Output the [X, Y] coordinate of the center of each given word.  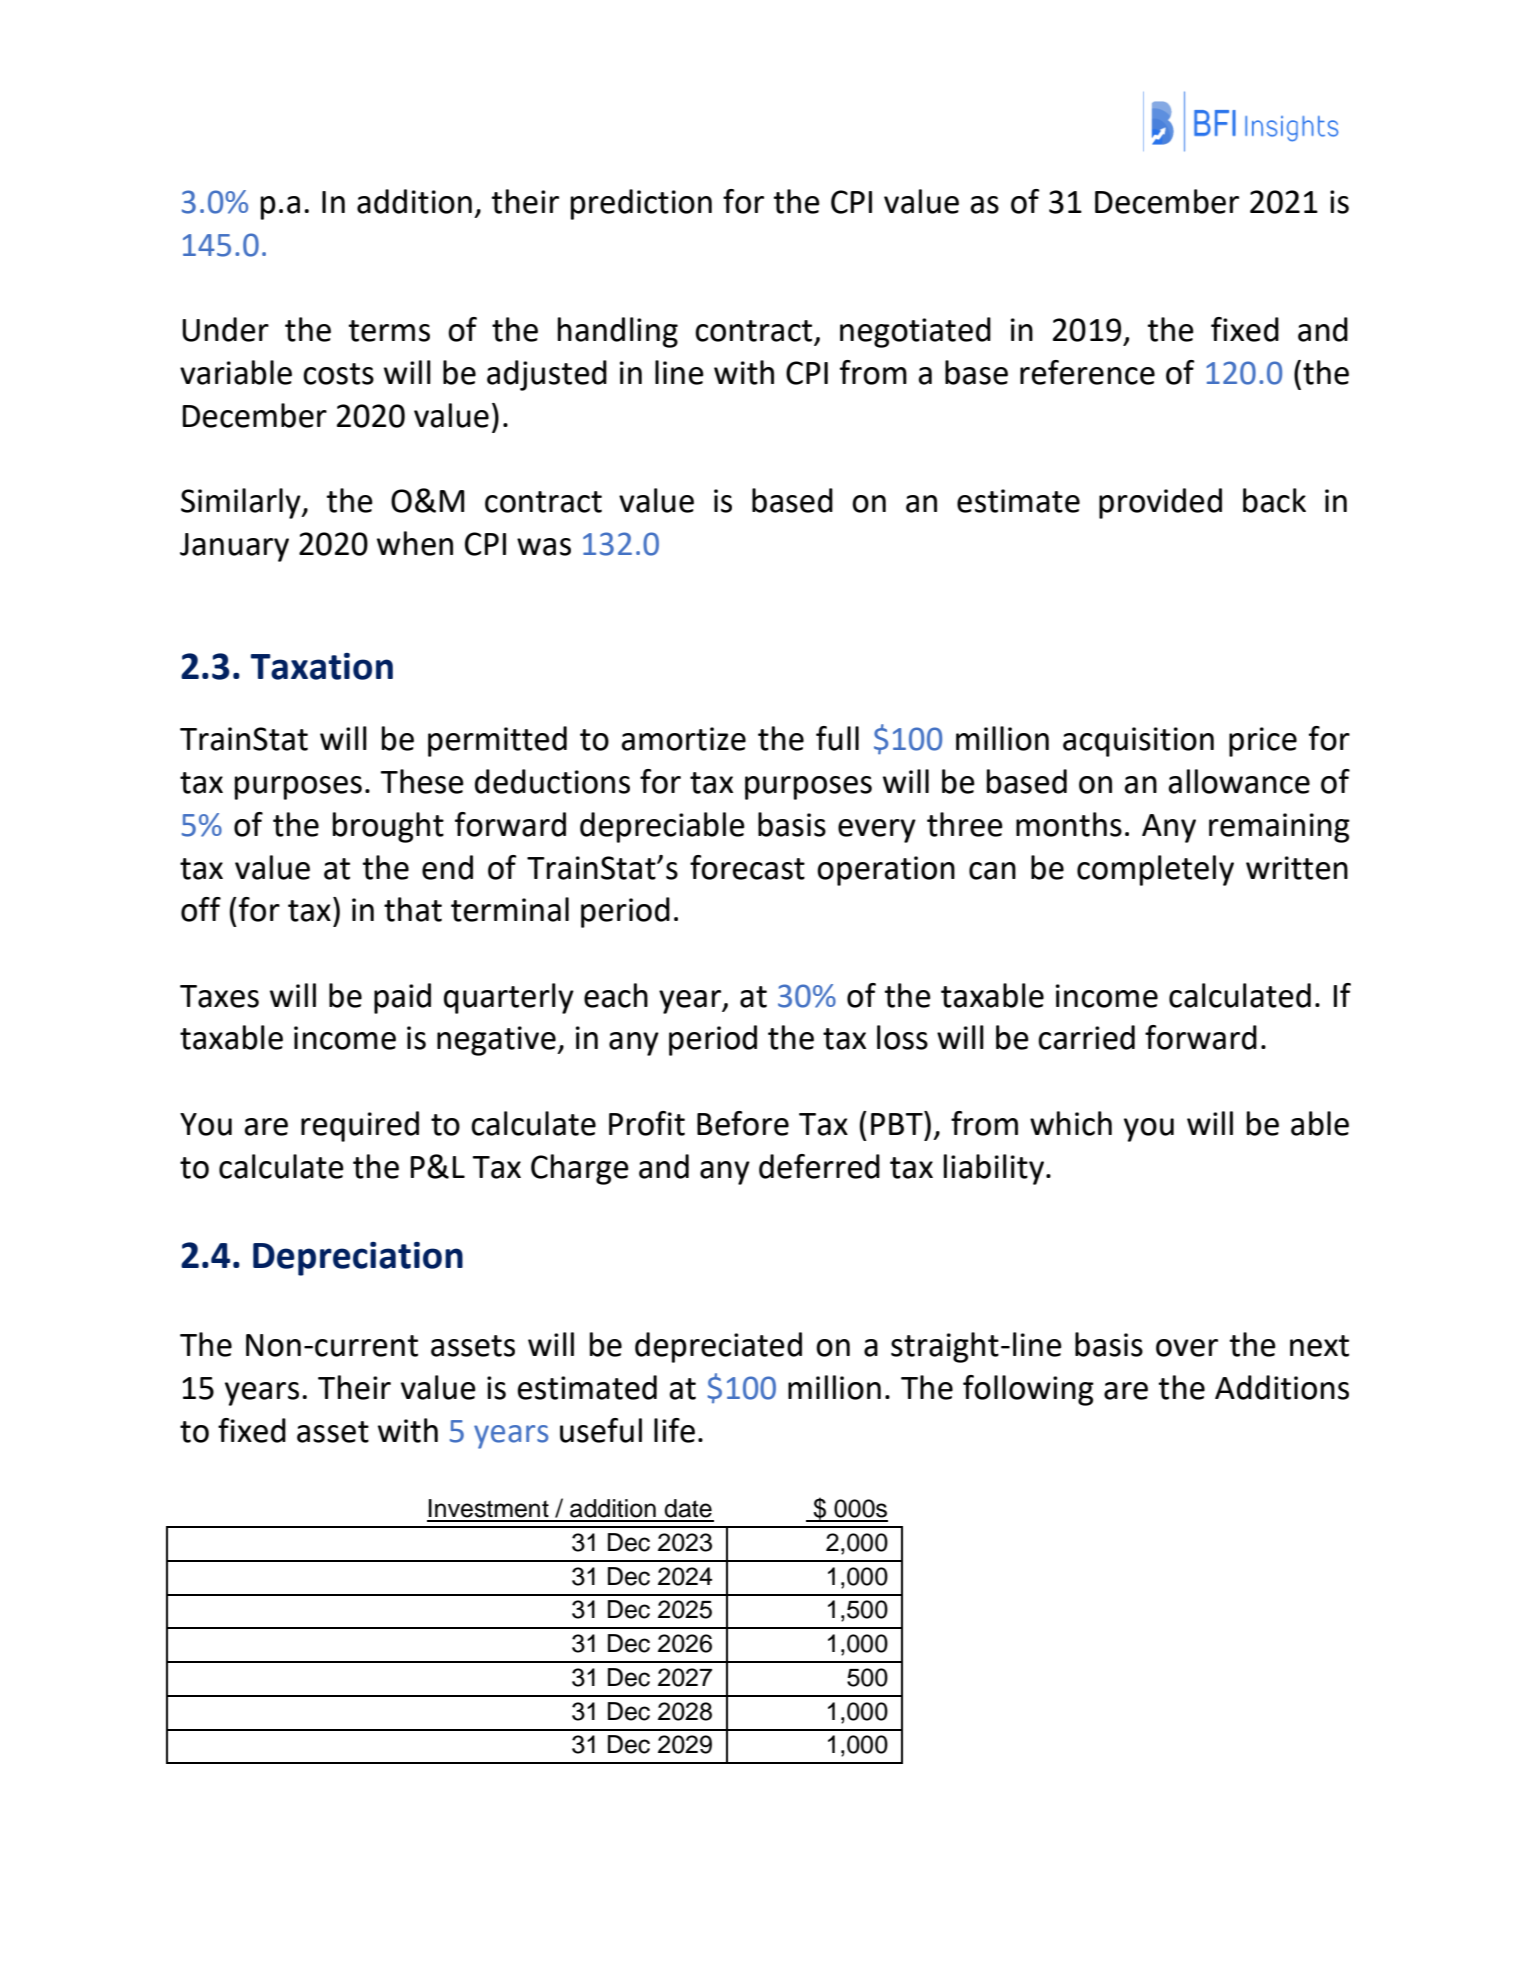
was [544, 547]
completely [1155, 870]
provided [1160, 503]
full [837, 738]
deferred [819, 1166]
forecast [747, 867]
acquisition [1138, 742]
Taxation [322, 666]
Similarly [242, 503]
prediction [641, 204]
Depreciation [358, 1259]
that [413, 909]
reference [1087, 372]
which [1071, 1123]
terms [389, 331]
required [360, 1126]
